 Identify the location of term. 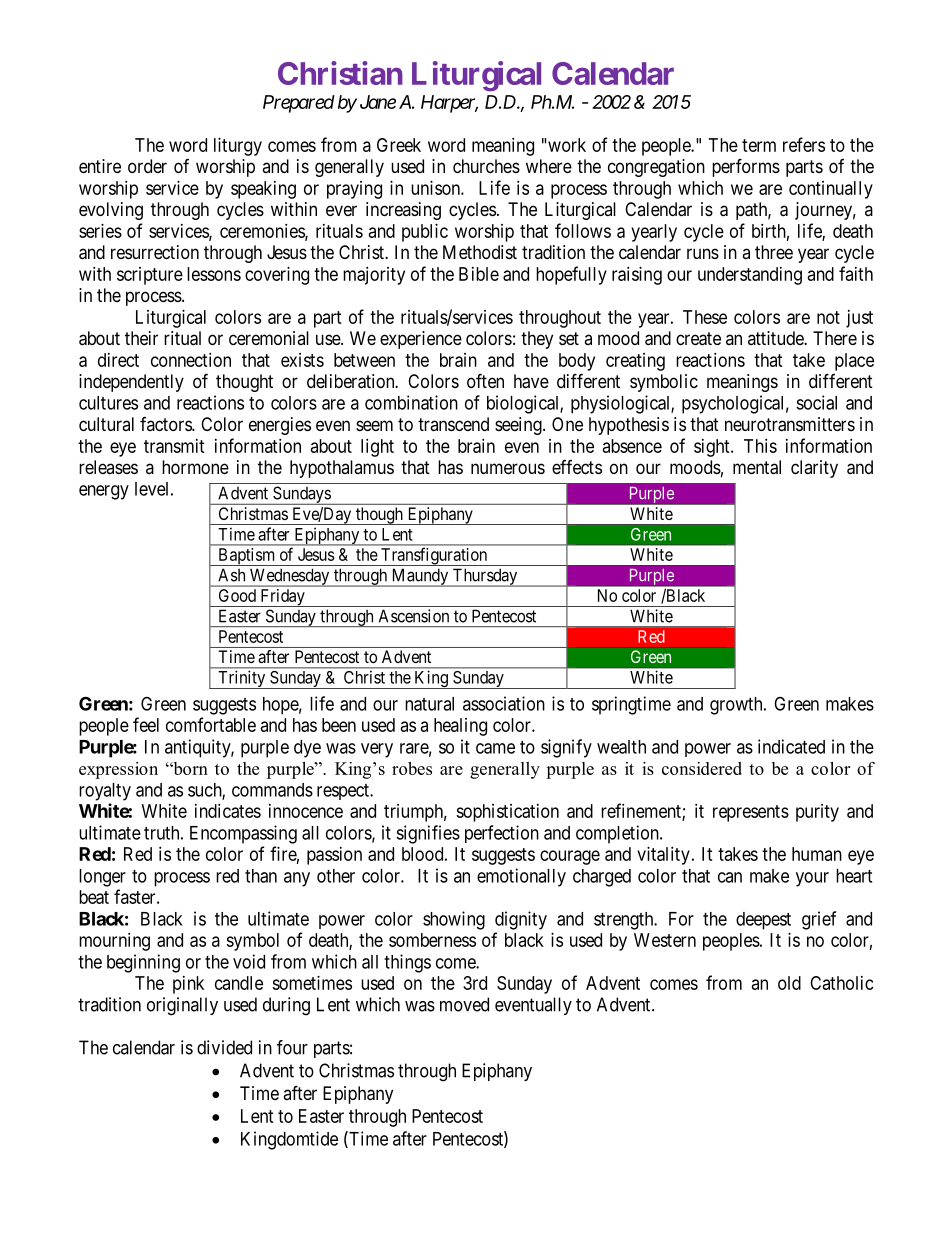
(759, 145).
